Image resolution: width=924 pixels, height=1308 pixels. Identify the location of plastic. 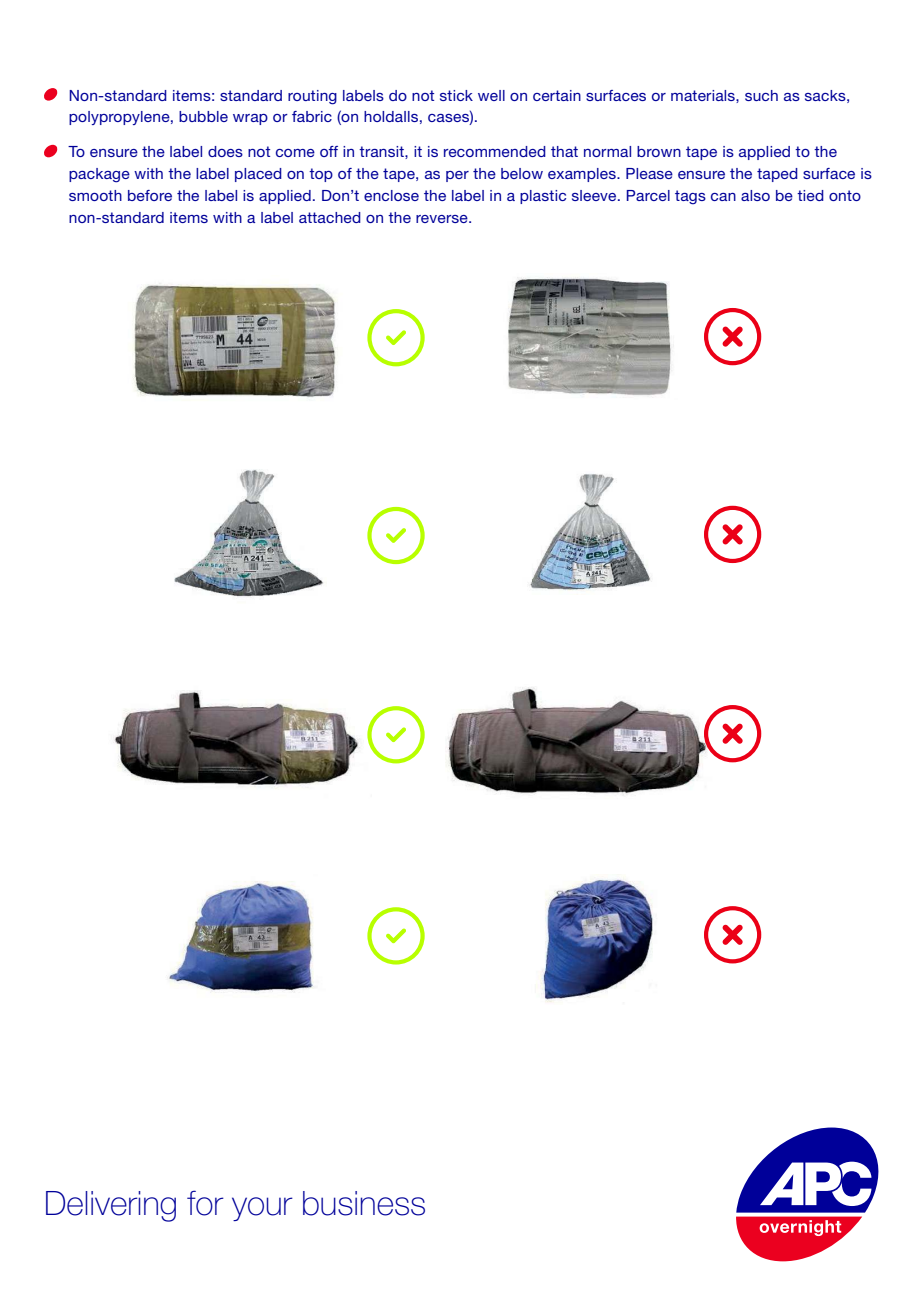
(543, 197).
